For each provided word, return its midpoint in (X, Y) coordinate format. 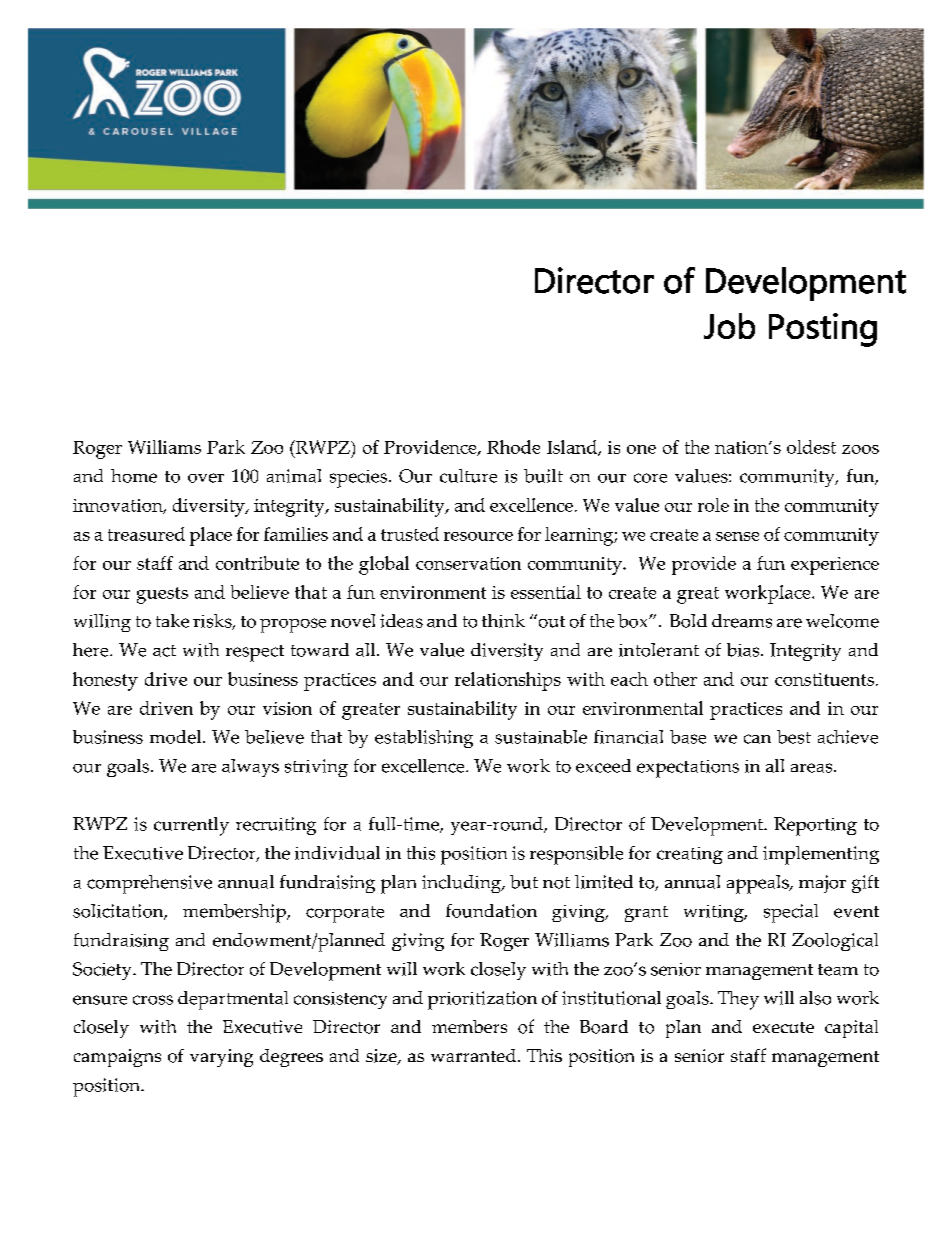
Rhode (513, 447)
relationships (508, 681)
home (134, 476)
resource (478, 536)
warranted (475, 1055)
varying (221, 1058)
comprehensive (149, 884)
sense (737, 536)
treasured (146, 534)
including (462, 884)
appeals (759, 884)
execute (783, 1027)
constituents (824, 679)
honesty (105, 681)
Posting (823, 330)
